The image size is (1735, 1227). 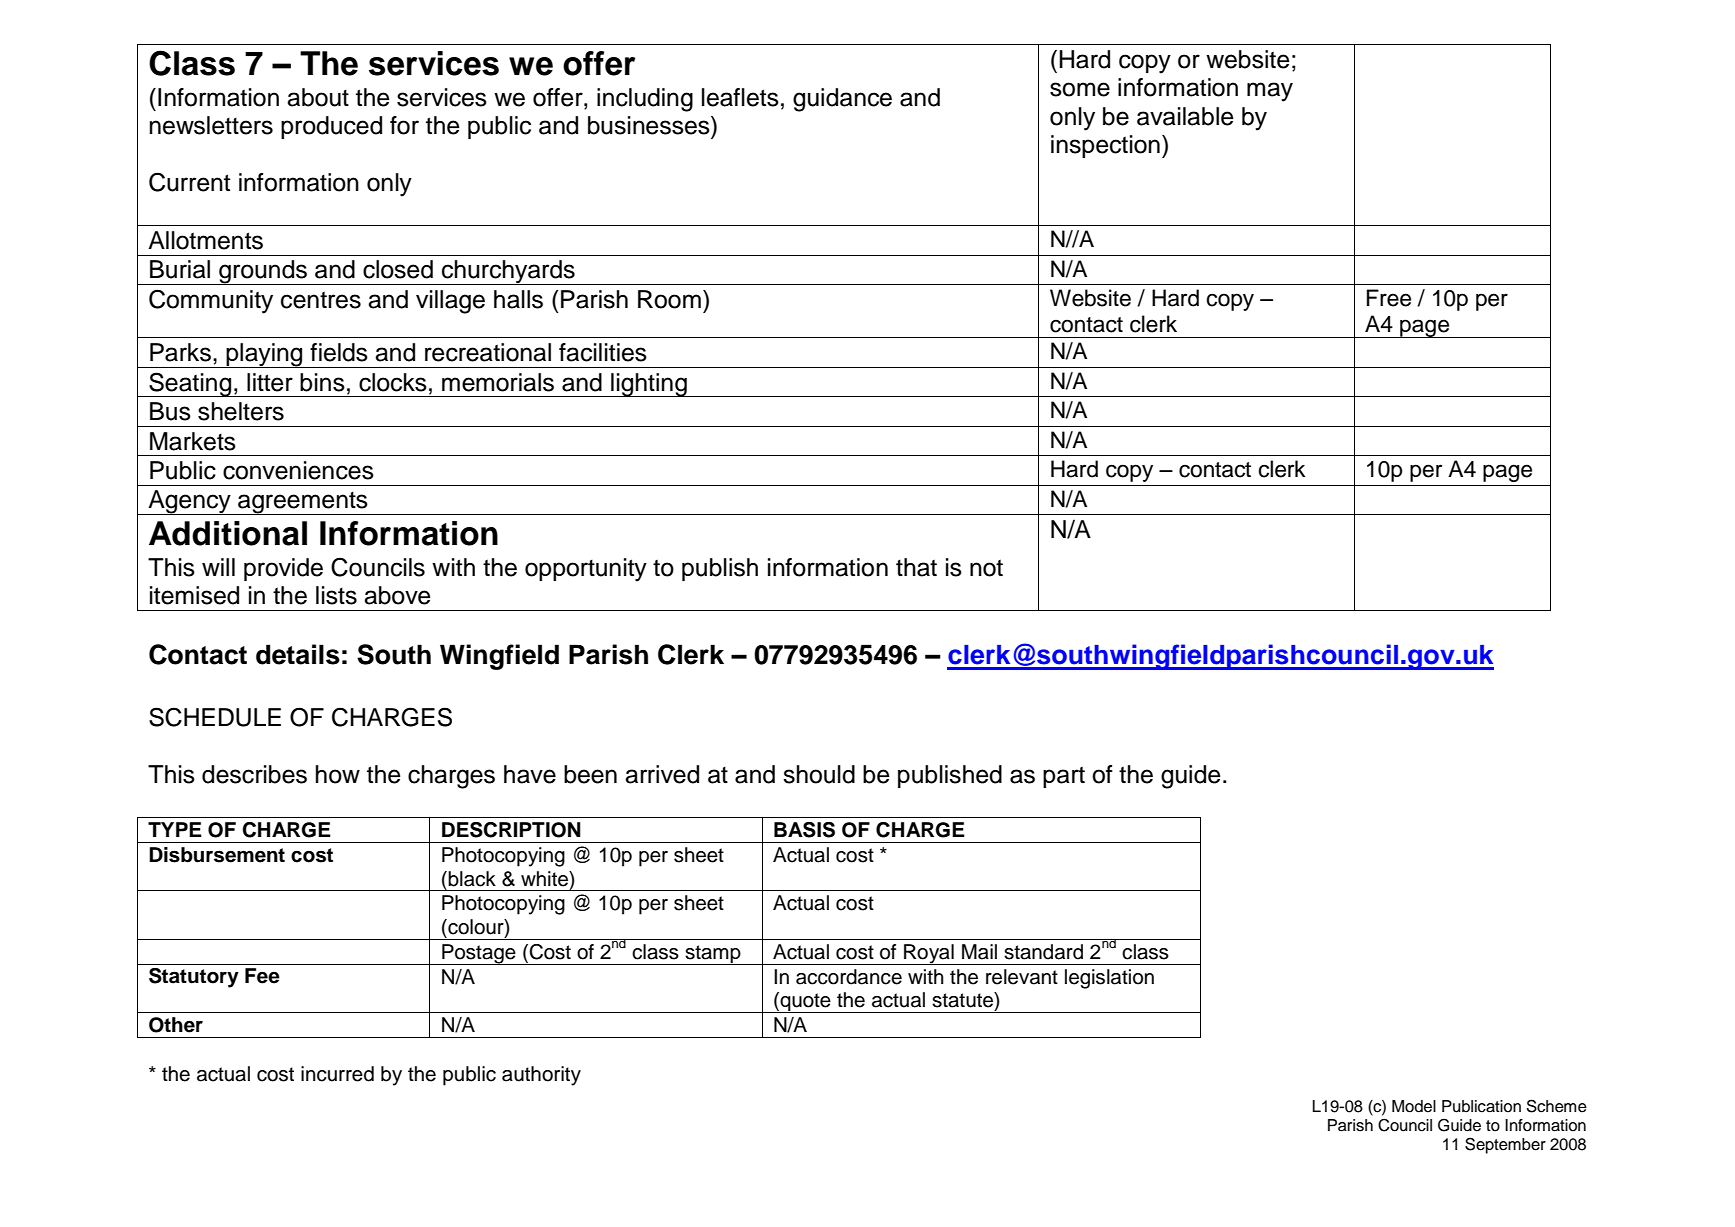 I want to click on guidance, so click(x=842, y=100).
